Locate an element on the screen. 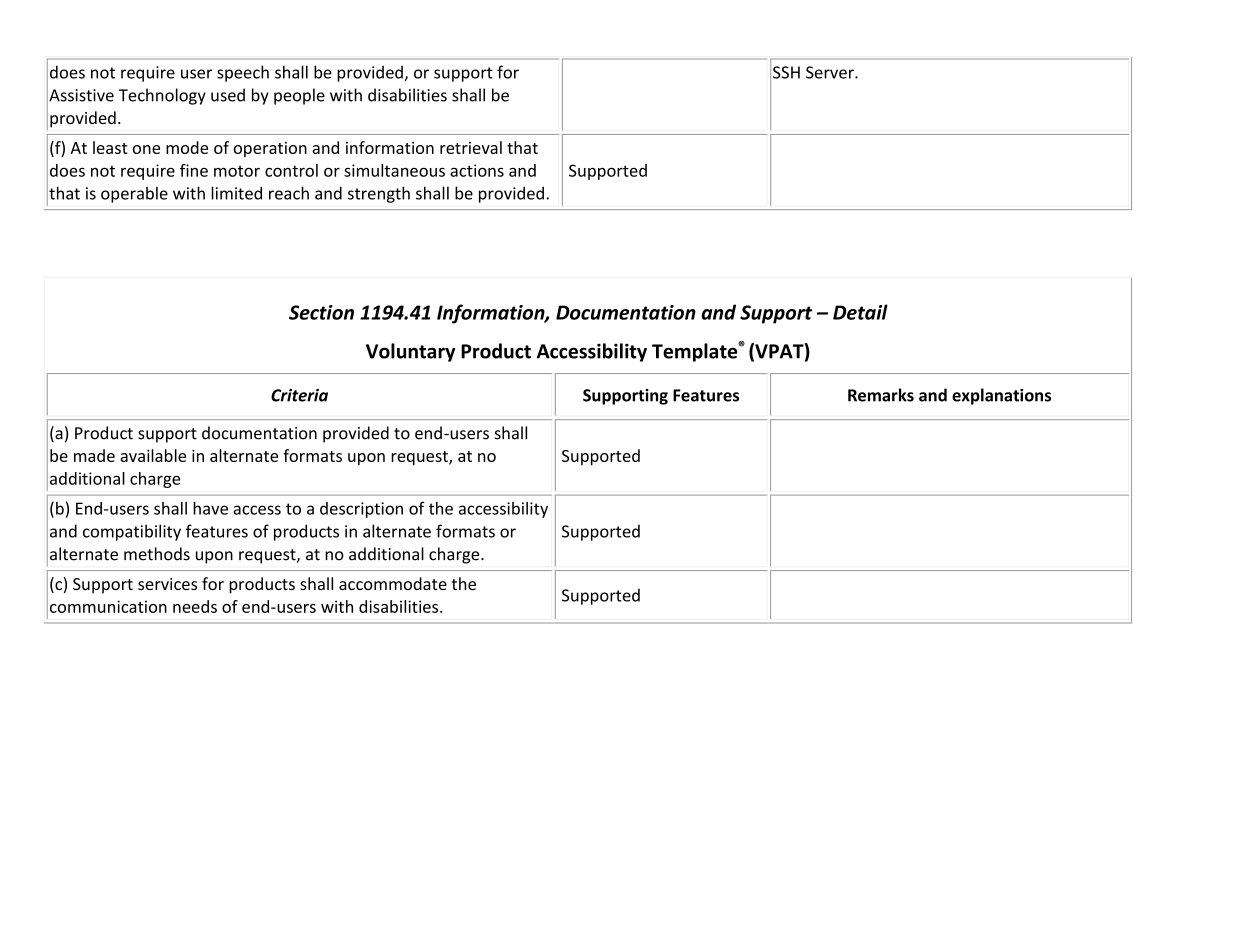 The width and height of the screenshot is (1233, 952). services is located at coordinates (167, 584).
